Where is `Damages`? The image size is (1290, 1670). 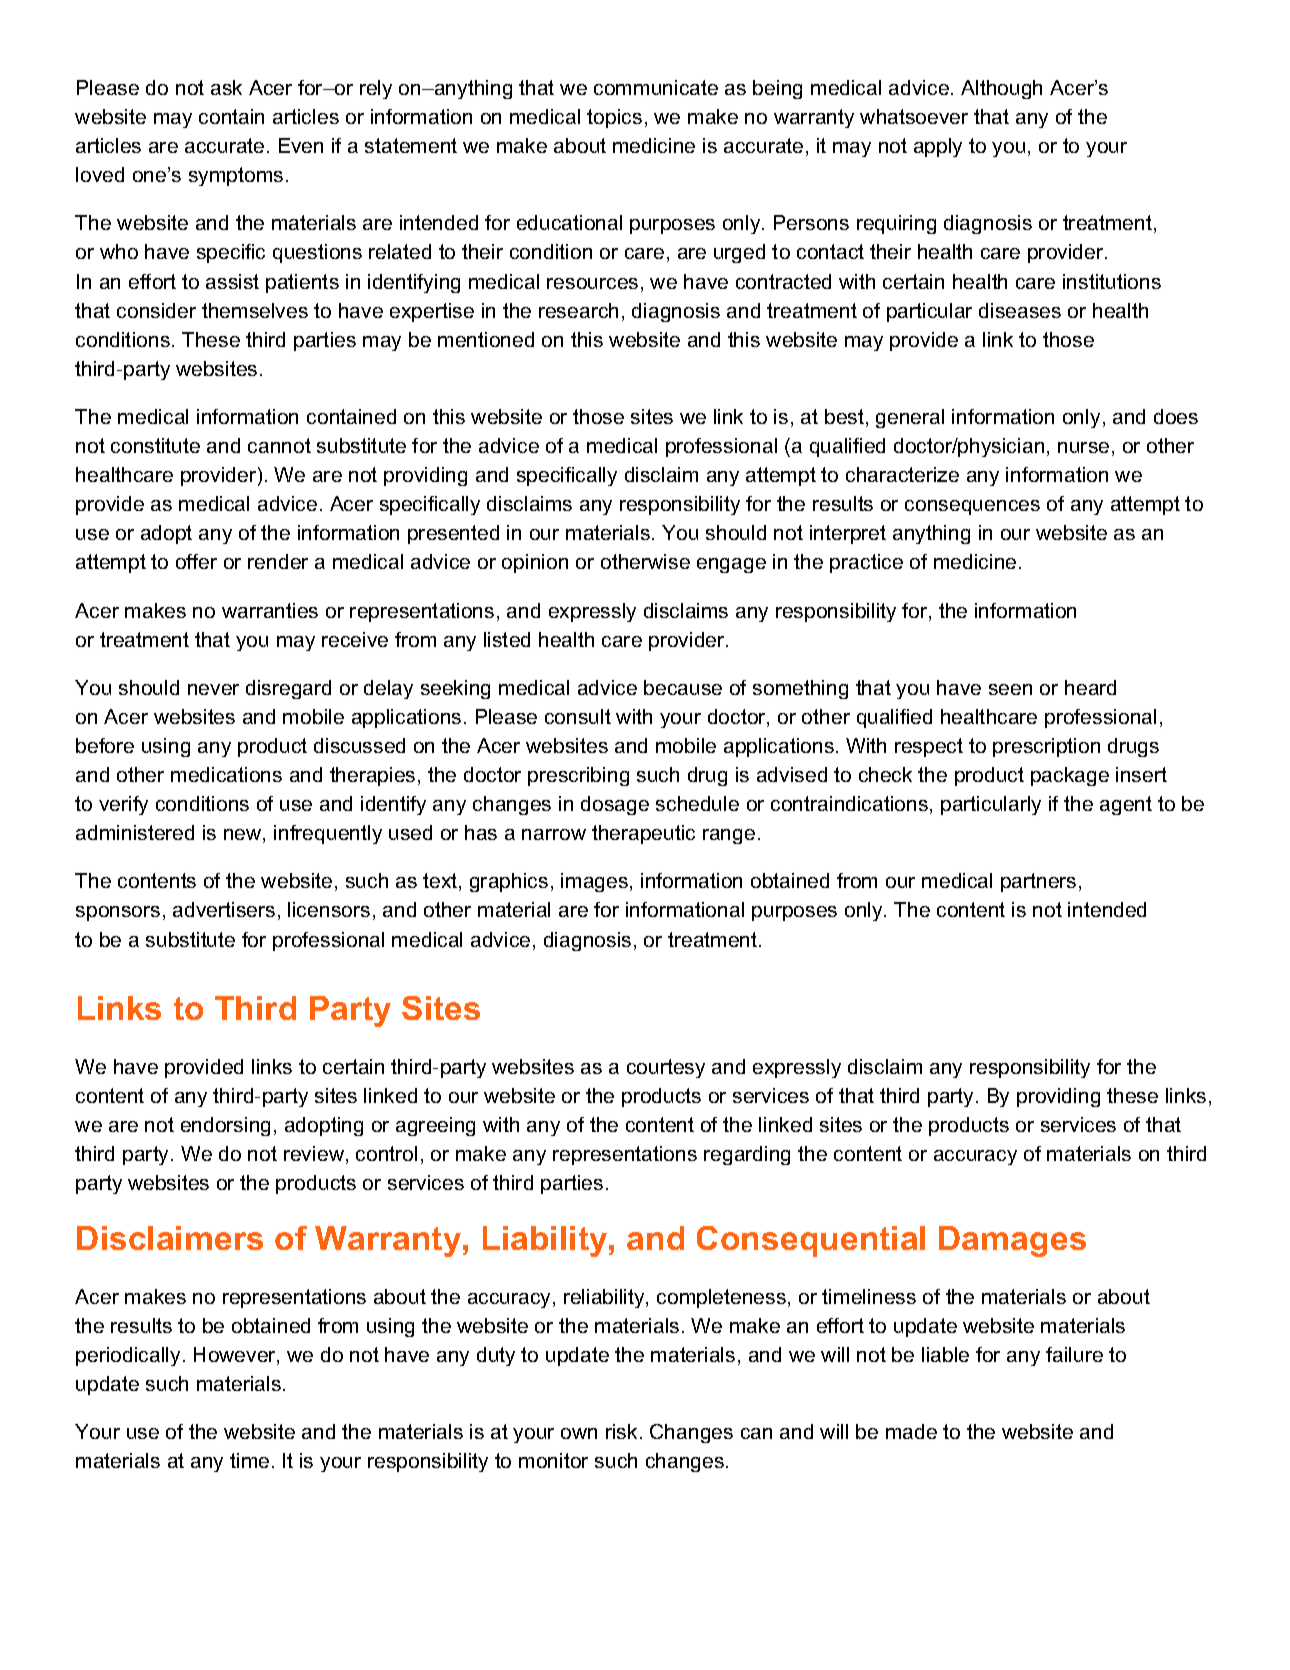
Damages is located at coordinates (1012, 1241).
